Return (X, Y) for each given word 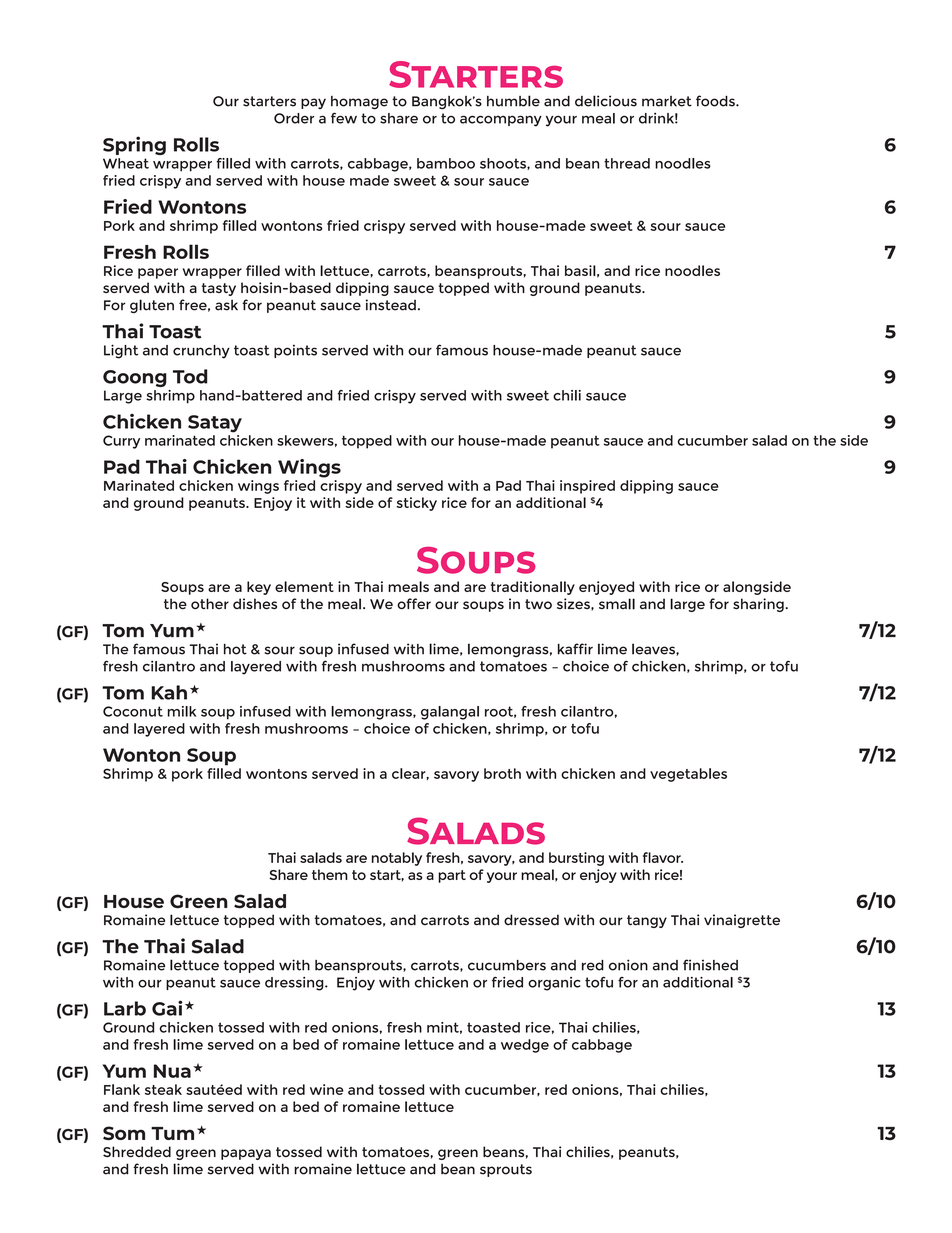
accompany (501, 121)
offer (414, 603)
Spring (134, 145)
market (667, 101)
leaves (654, 649)
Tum (172, 1133)
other (210, 603)
